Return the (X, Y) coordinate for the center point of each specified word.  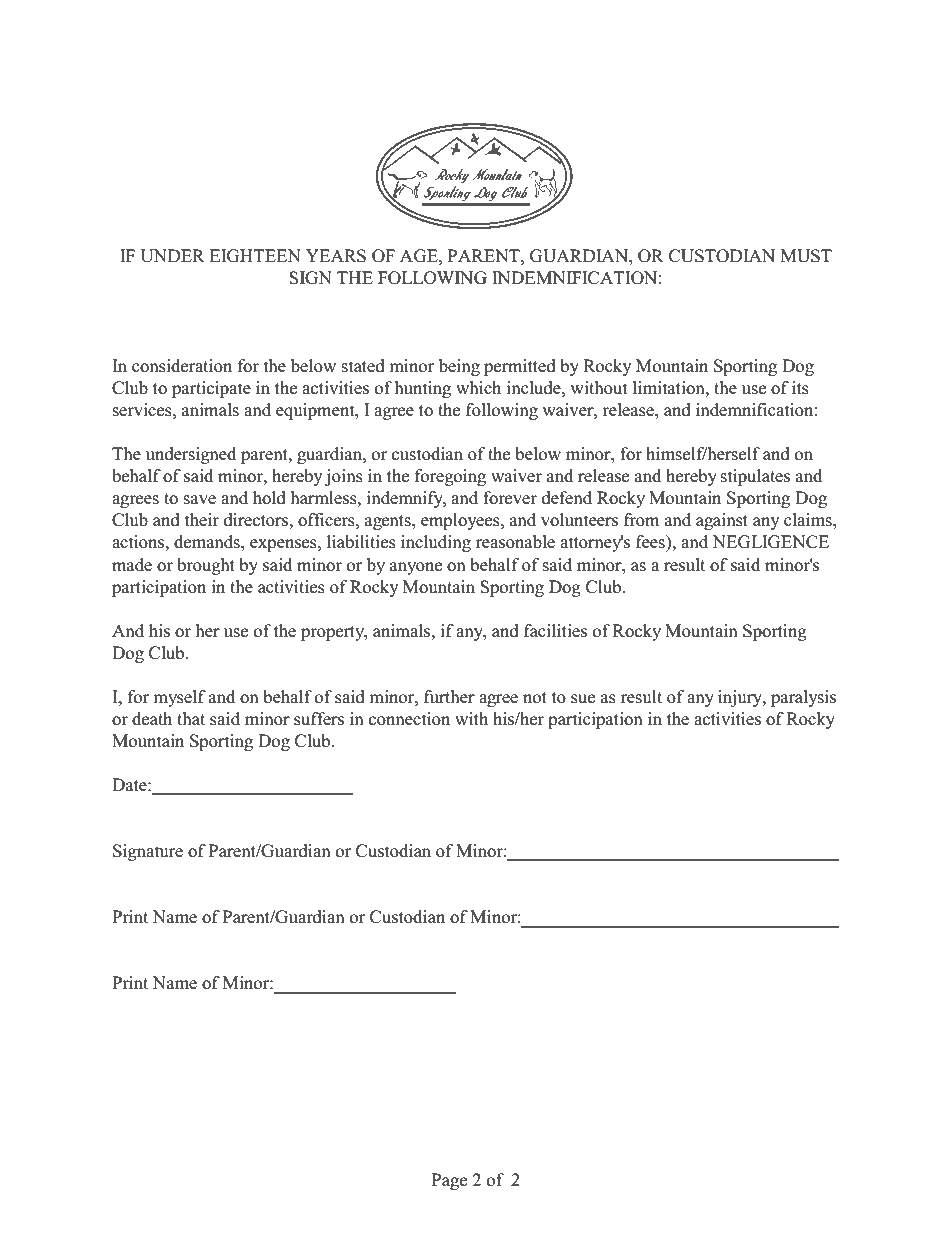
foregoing (450, 477)
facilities (555, 631)
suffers (319, 719)
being (459, 367)
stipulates (755, 477)
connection (409, 719)
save (200, 500)
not (535, 698)
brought (206, 566)
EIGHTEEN (255, 256)
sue (583, 699)
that (191, 718)
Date (130, 784)
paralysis (803, 698)
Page (449, 1181)
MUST (806, 256)
